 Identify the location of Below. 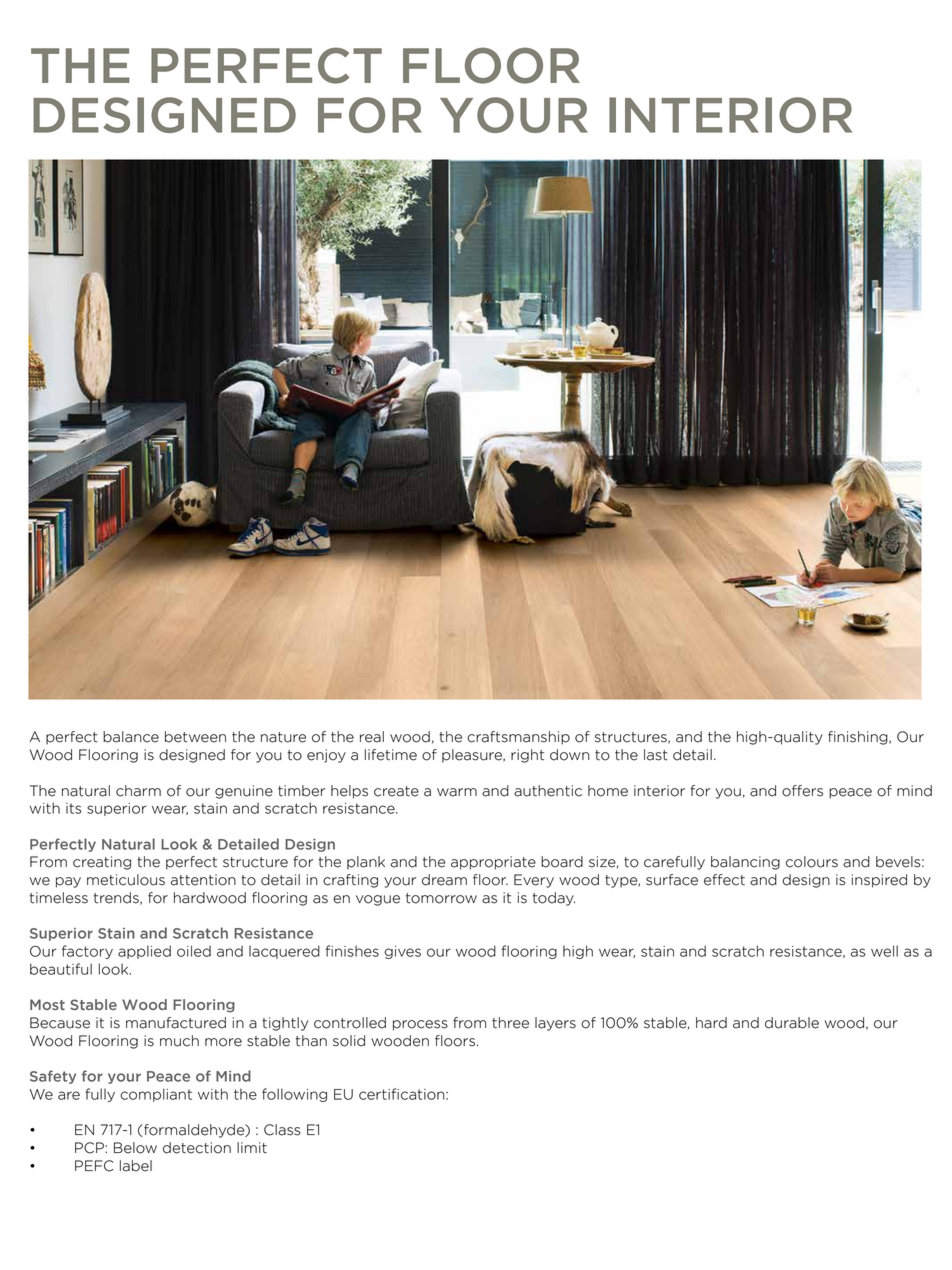
(135, 1148).
